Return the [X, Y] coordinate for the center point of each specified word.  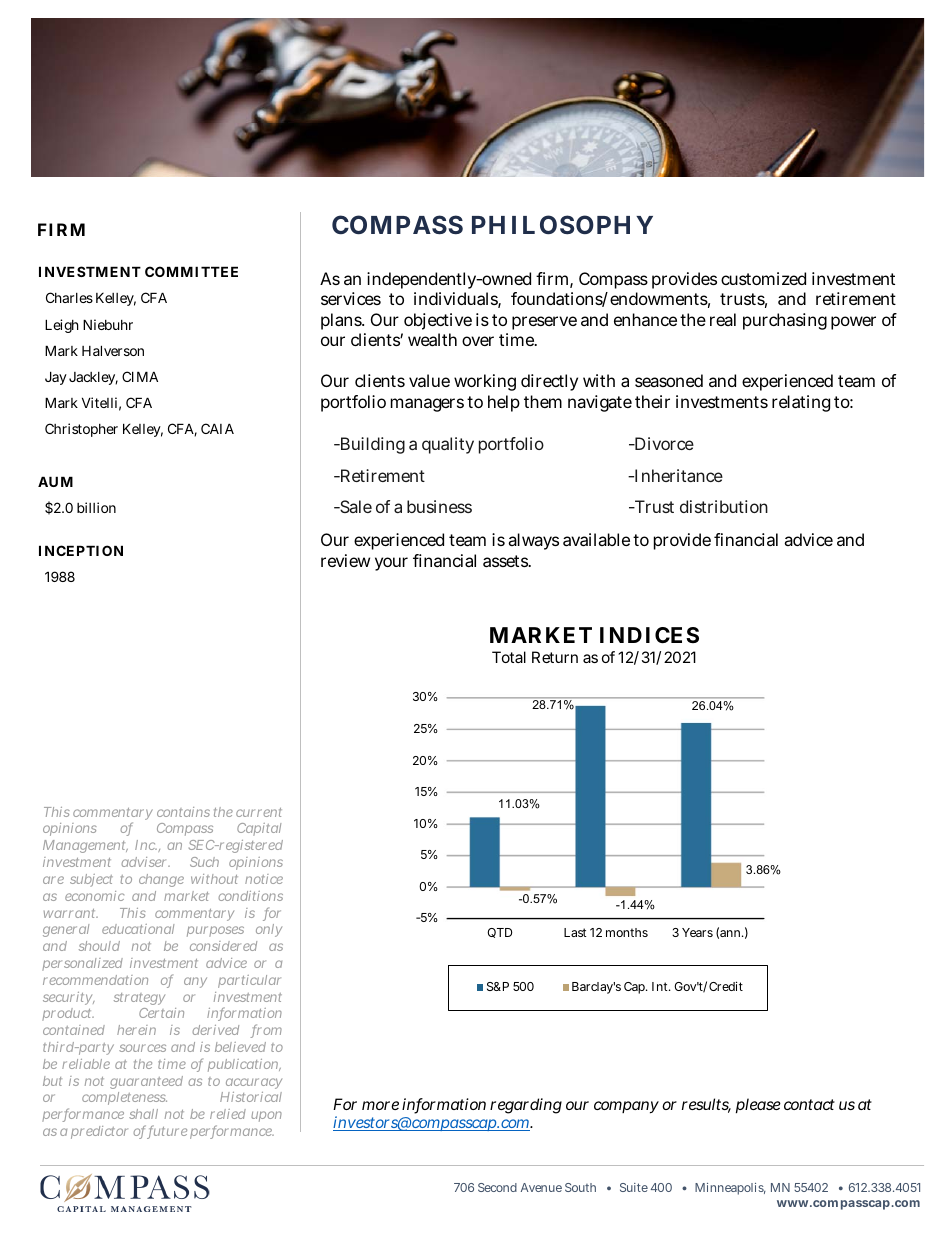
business [439, 506]
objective [438, 321]
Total [509, 657]
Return [555, 657]
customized [763, 278]
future [167, 1132]
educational [138, 929]
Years [697, 932]
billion [96, 507]
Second [497, 1187]
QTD [500, 933]
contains [183, 812]
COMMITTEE [191, 271]
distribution [724, 506]
